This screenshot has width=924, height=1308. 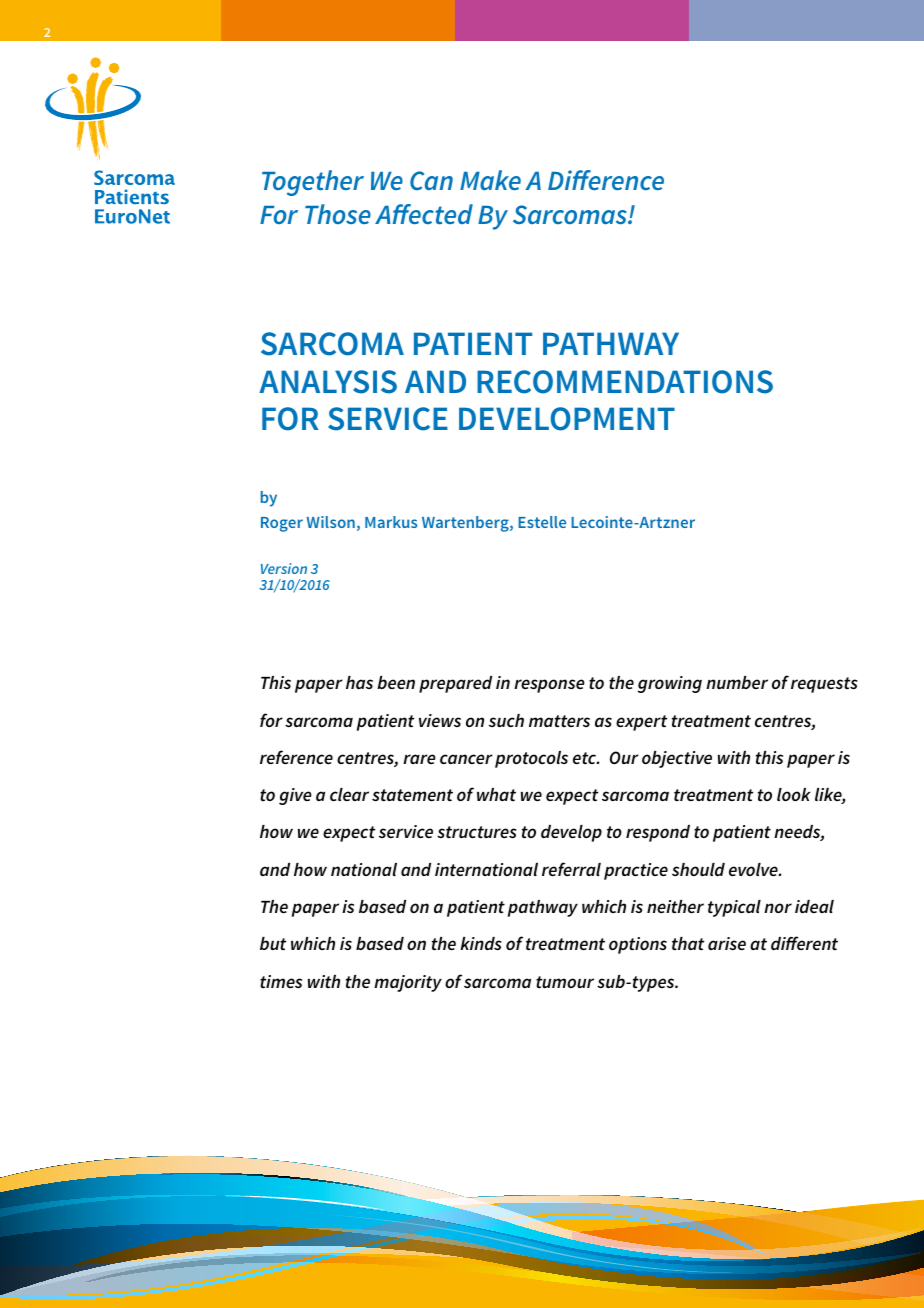 What do you see at coordinates (328, 382) in the screenshot?
I see `ANALYSIS` at bounding box center [328, 382].
